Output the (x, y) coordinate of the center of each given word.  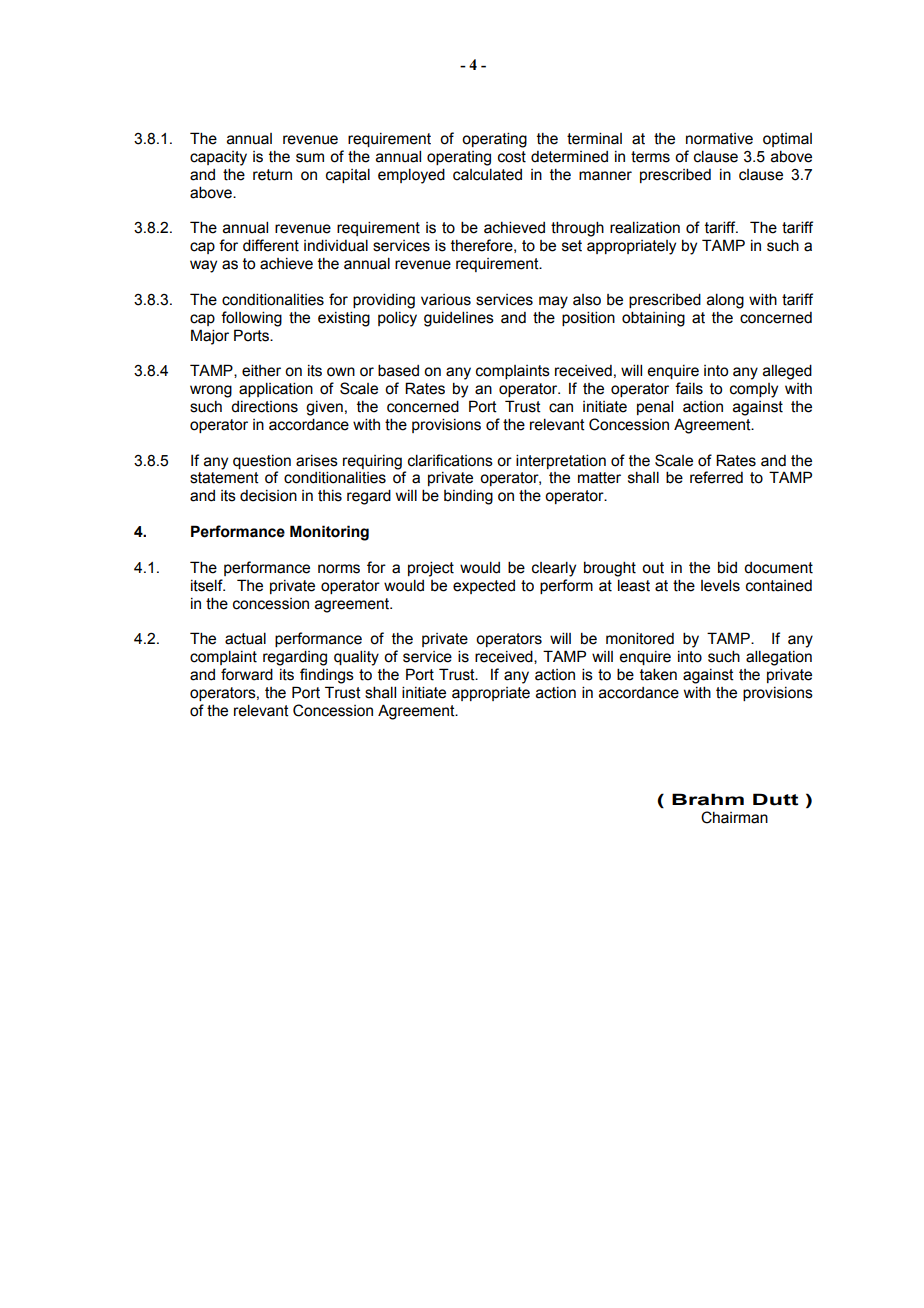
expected (484, 587)
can (561, 408)
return (272, 175)
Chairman (734, 817)
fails (689, 388)
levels (720, 585)
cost (512, 157)
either (261, 370)
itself (208, 585)
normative (719, 139)
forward (247, 674)
